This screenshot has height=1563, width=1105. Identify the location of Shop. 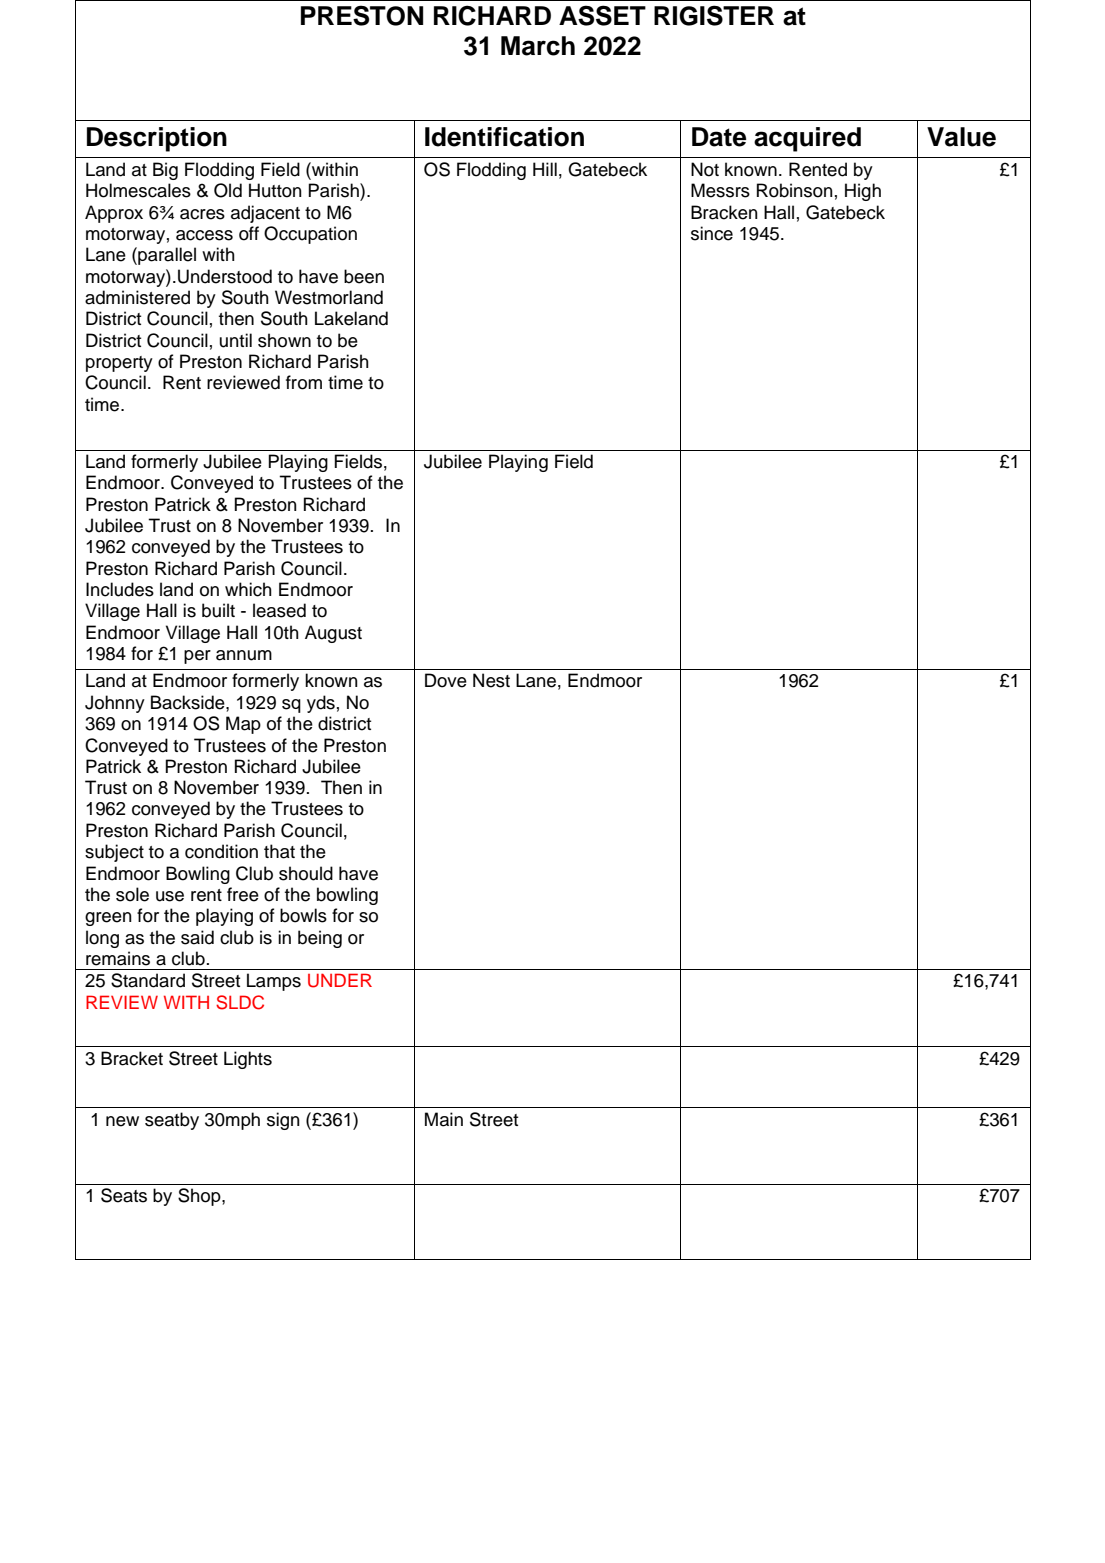
(200, 1197).
